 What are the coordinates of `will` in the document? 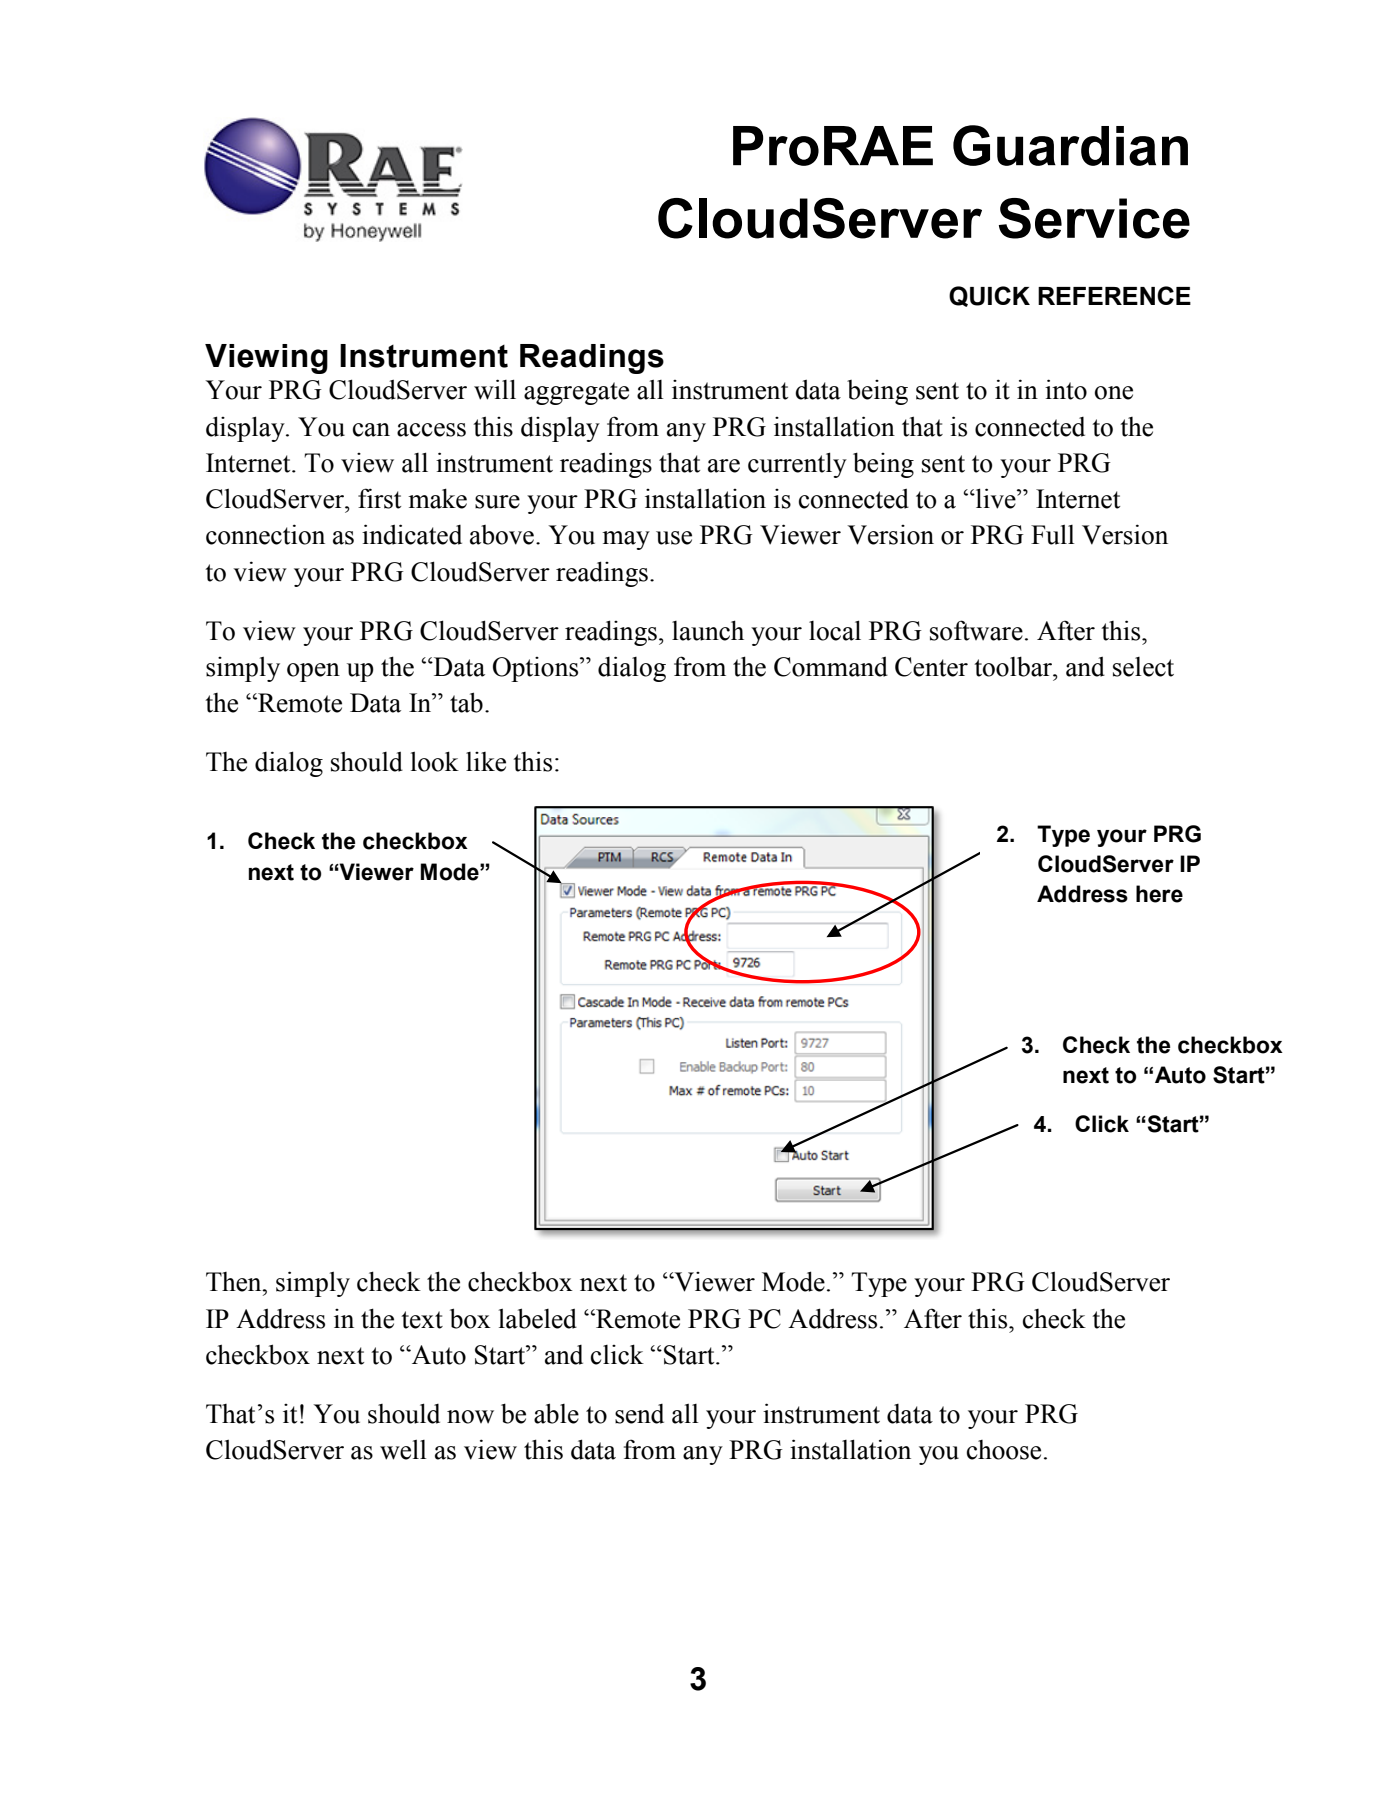 It's located at (495, 389).
